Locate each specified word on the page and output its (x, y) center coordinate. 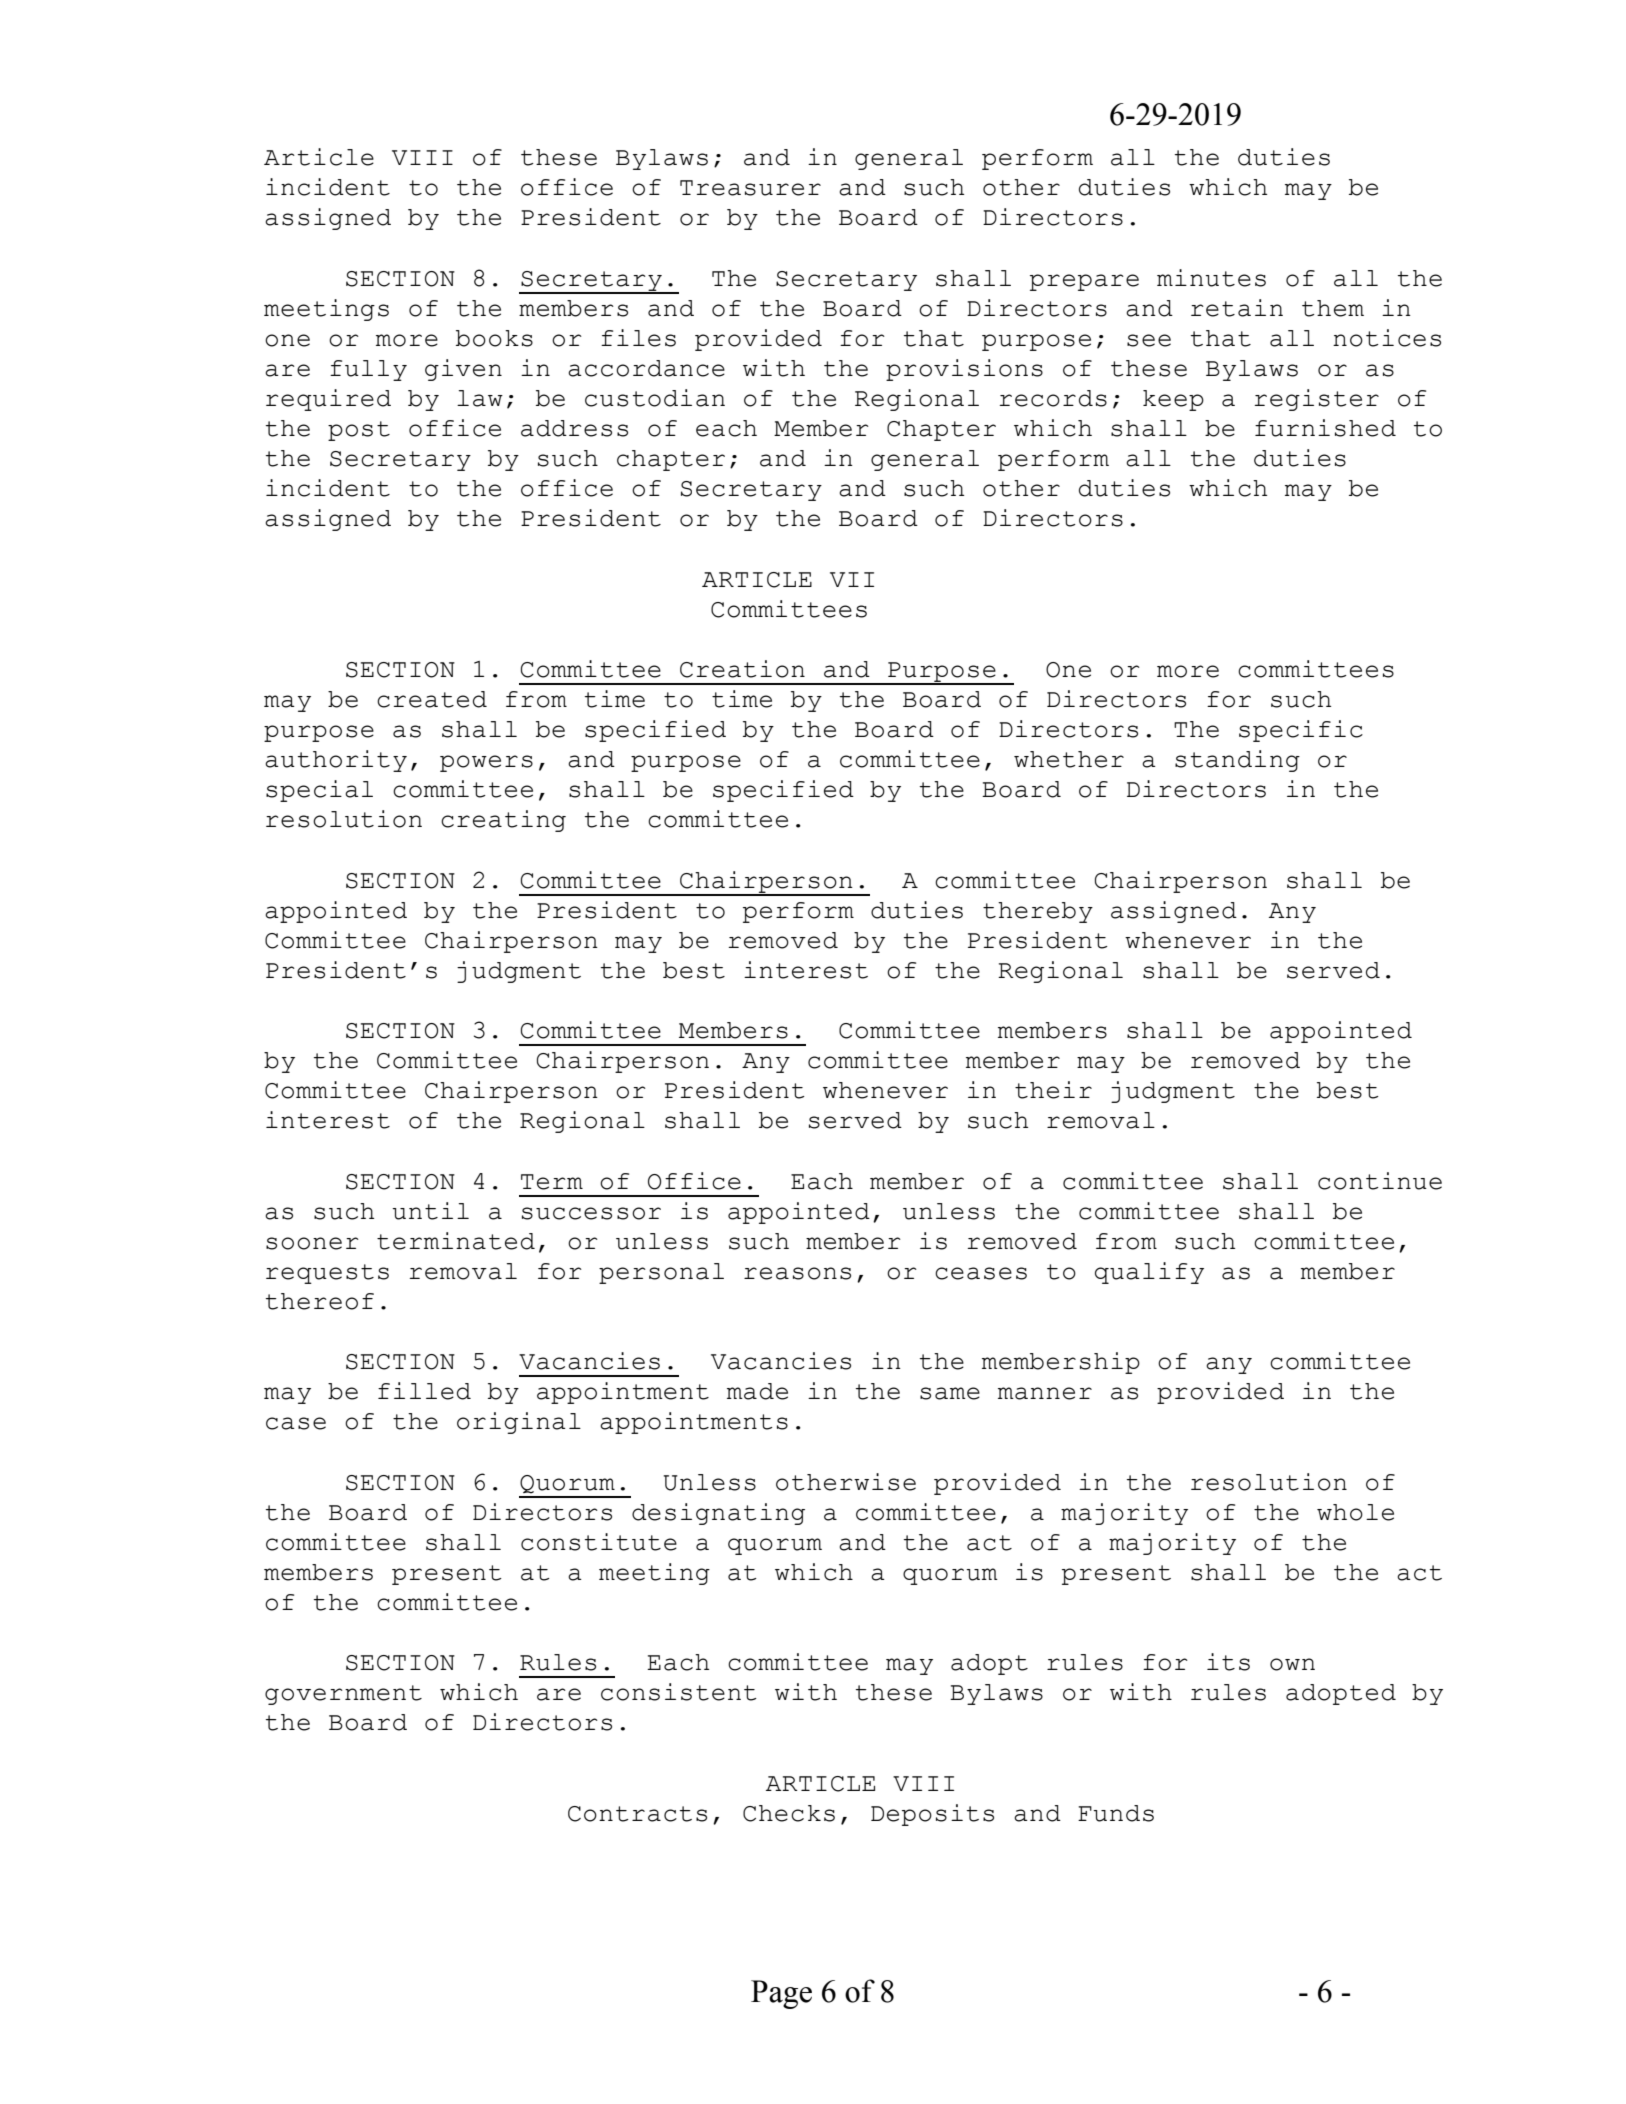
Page (781, 1994)
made (757, 1391)
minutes (1211, 278)
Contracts (637, 1814)
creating (503, 821)
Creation (742, 669)
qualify (1149, 1273)
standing (1237, 761)
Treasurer (750, 188)
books (494, 338)
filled (424, 1391)
